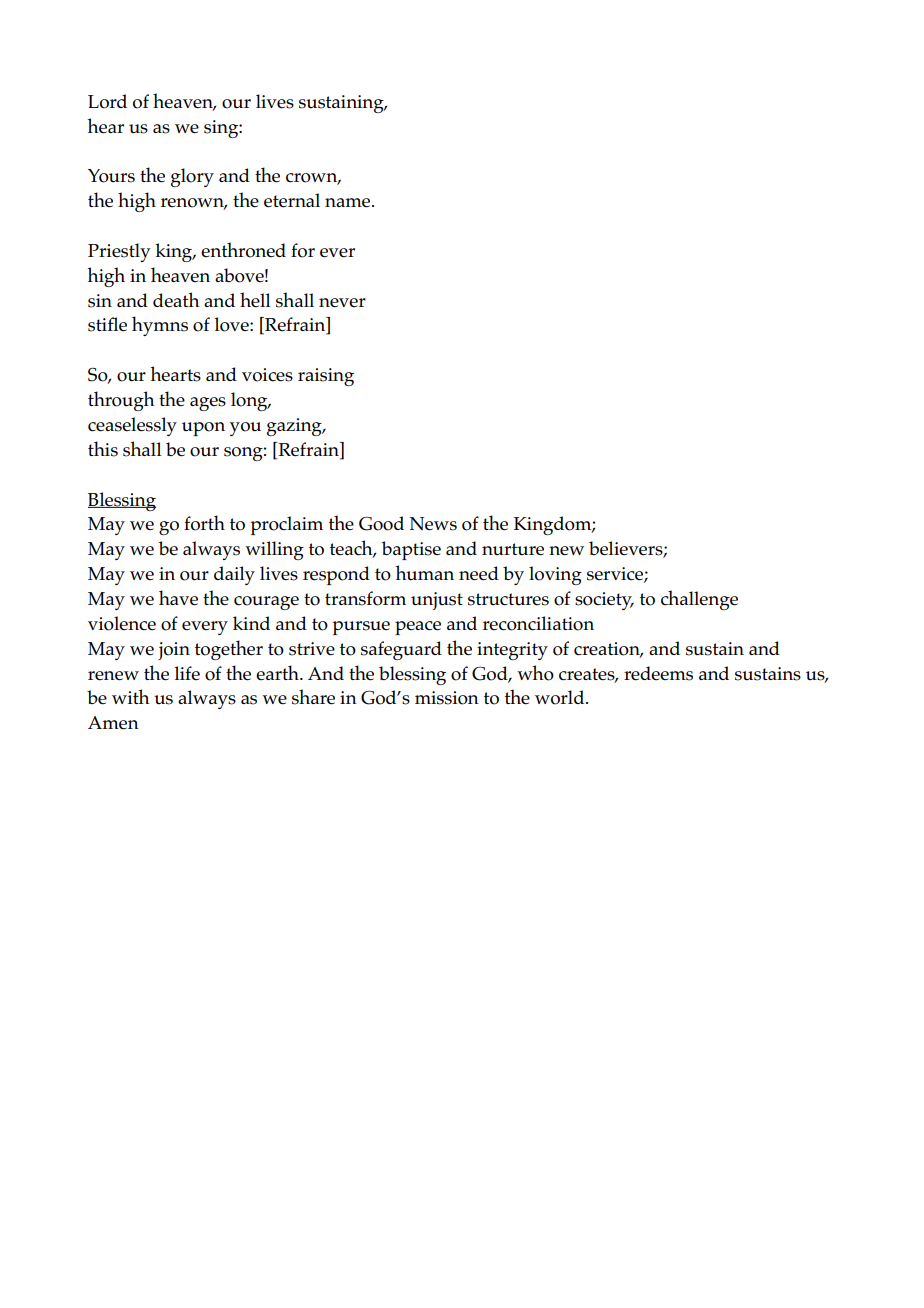 The image size is (924, 1308). What do you see at coordinates (255, 300) in the screenshot?
I see `hell` at bounding box center [255, 300].
